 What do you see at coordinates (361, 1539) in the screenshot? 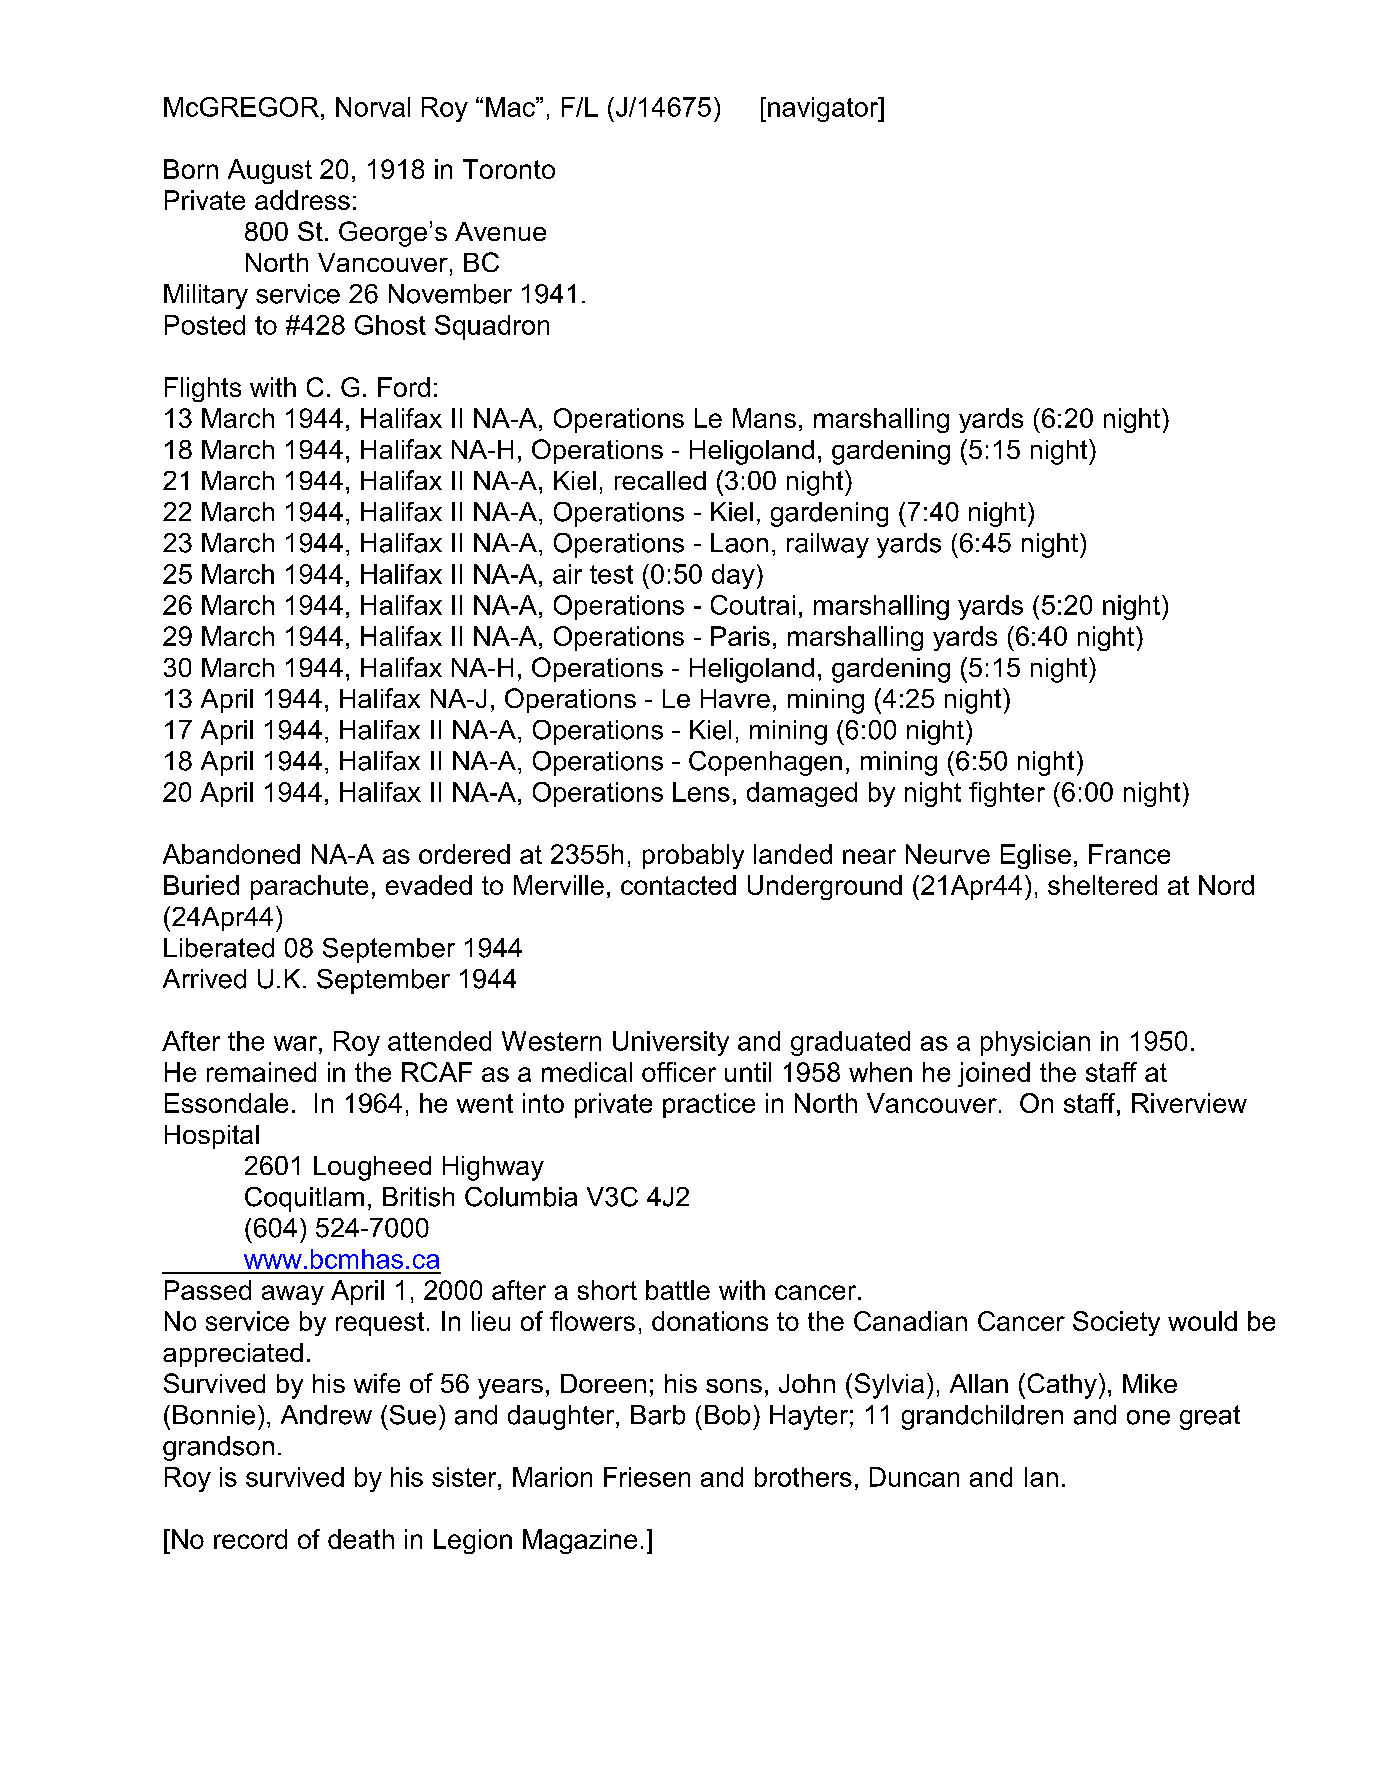
I see `death` at bounding box center [361, 1539].
